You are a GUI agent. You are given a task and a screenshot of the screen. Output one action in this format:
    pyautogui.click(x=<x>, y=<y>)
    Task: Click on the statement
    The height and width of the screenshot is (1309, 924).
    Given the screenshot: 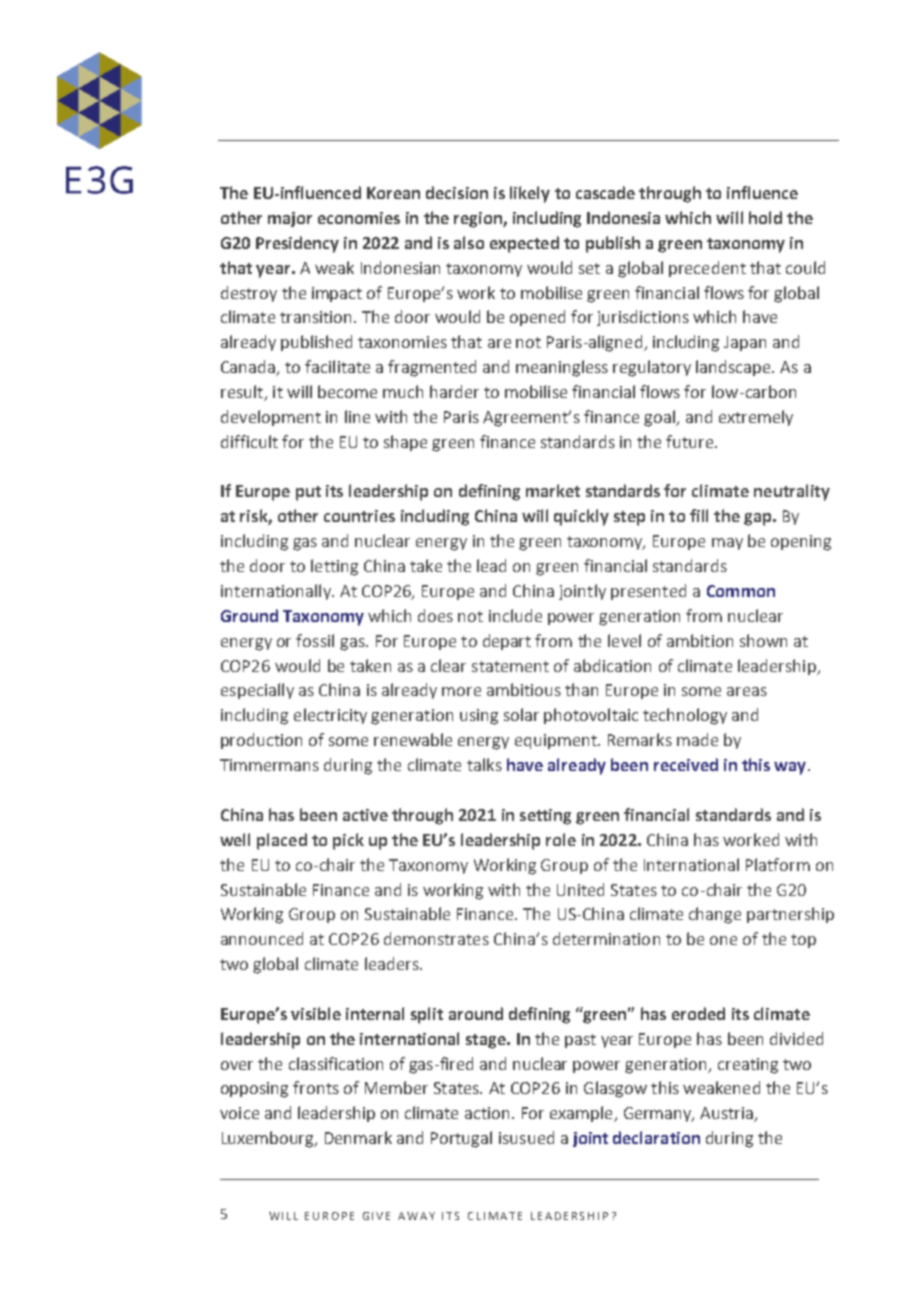 What is the action you would take?
    pyautogui.click(x=510, y=666)
